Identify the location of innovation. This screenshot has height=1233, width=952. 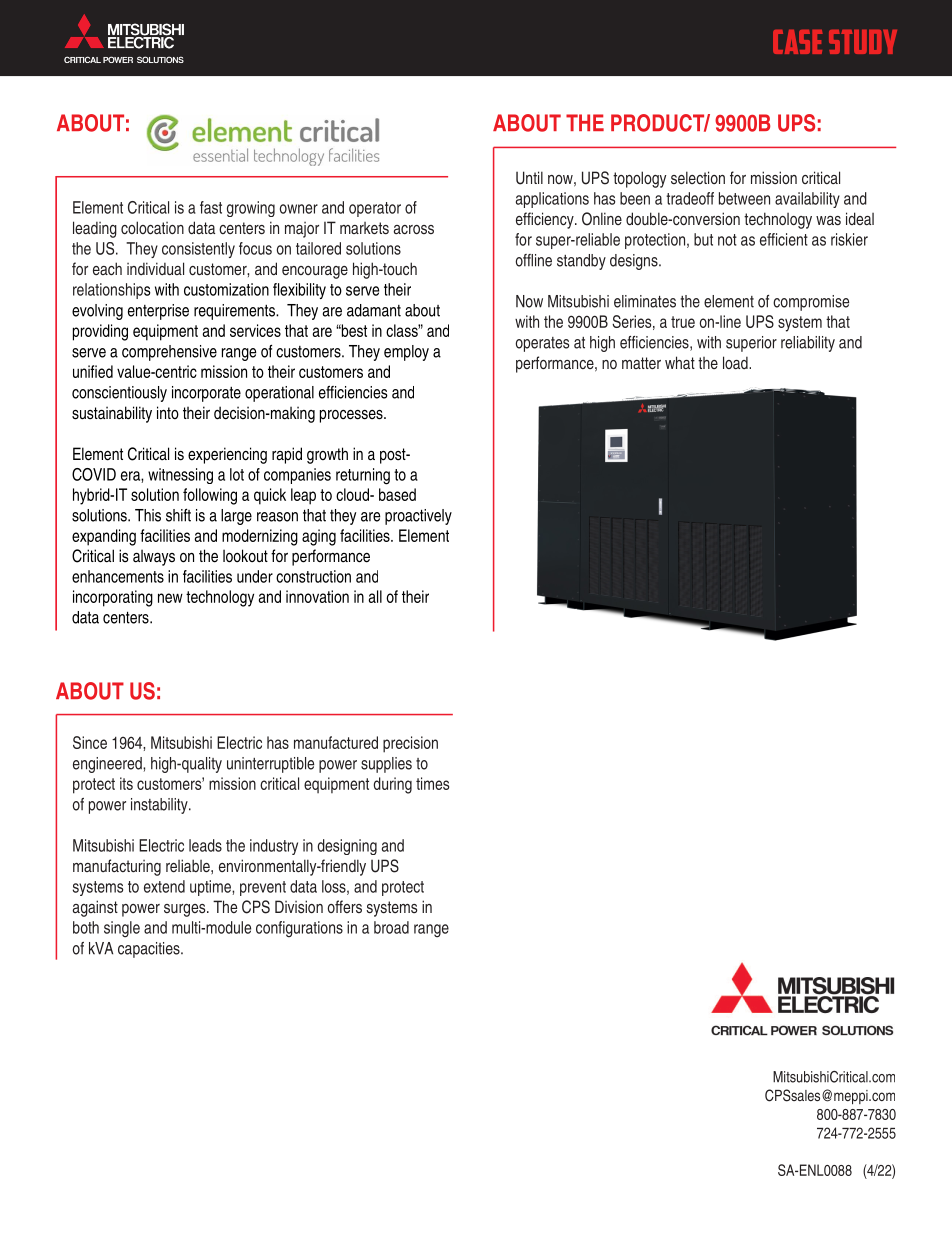
(317, 596).
